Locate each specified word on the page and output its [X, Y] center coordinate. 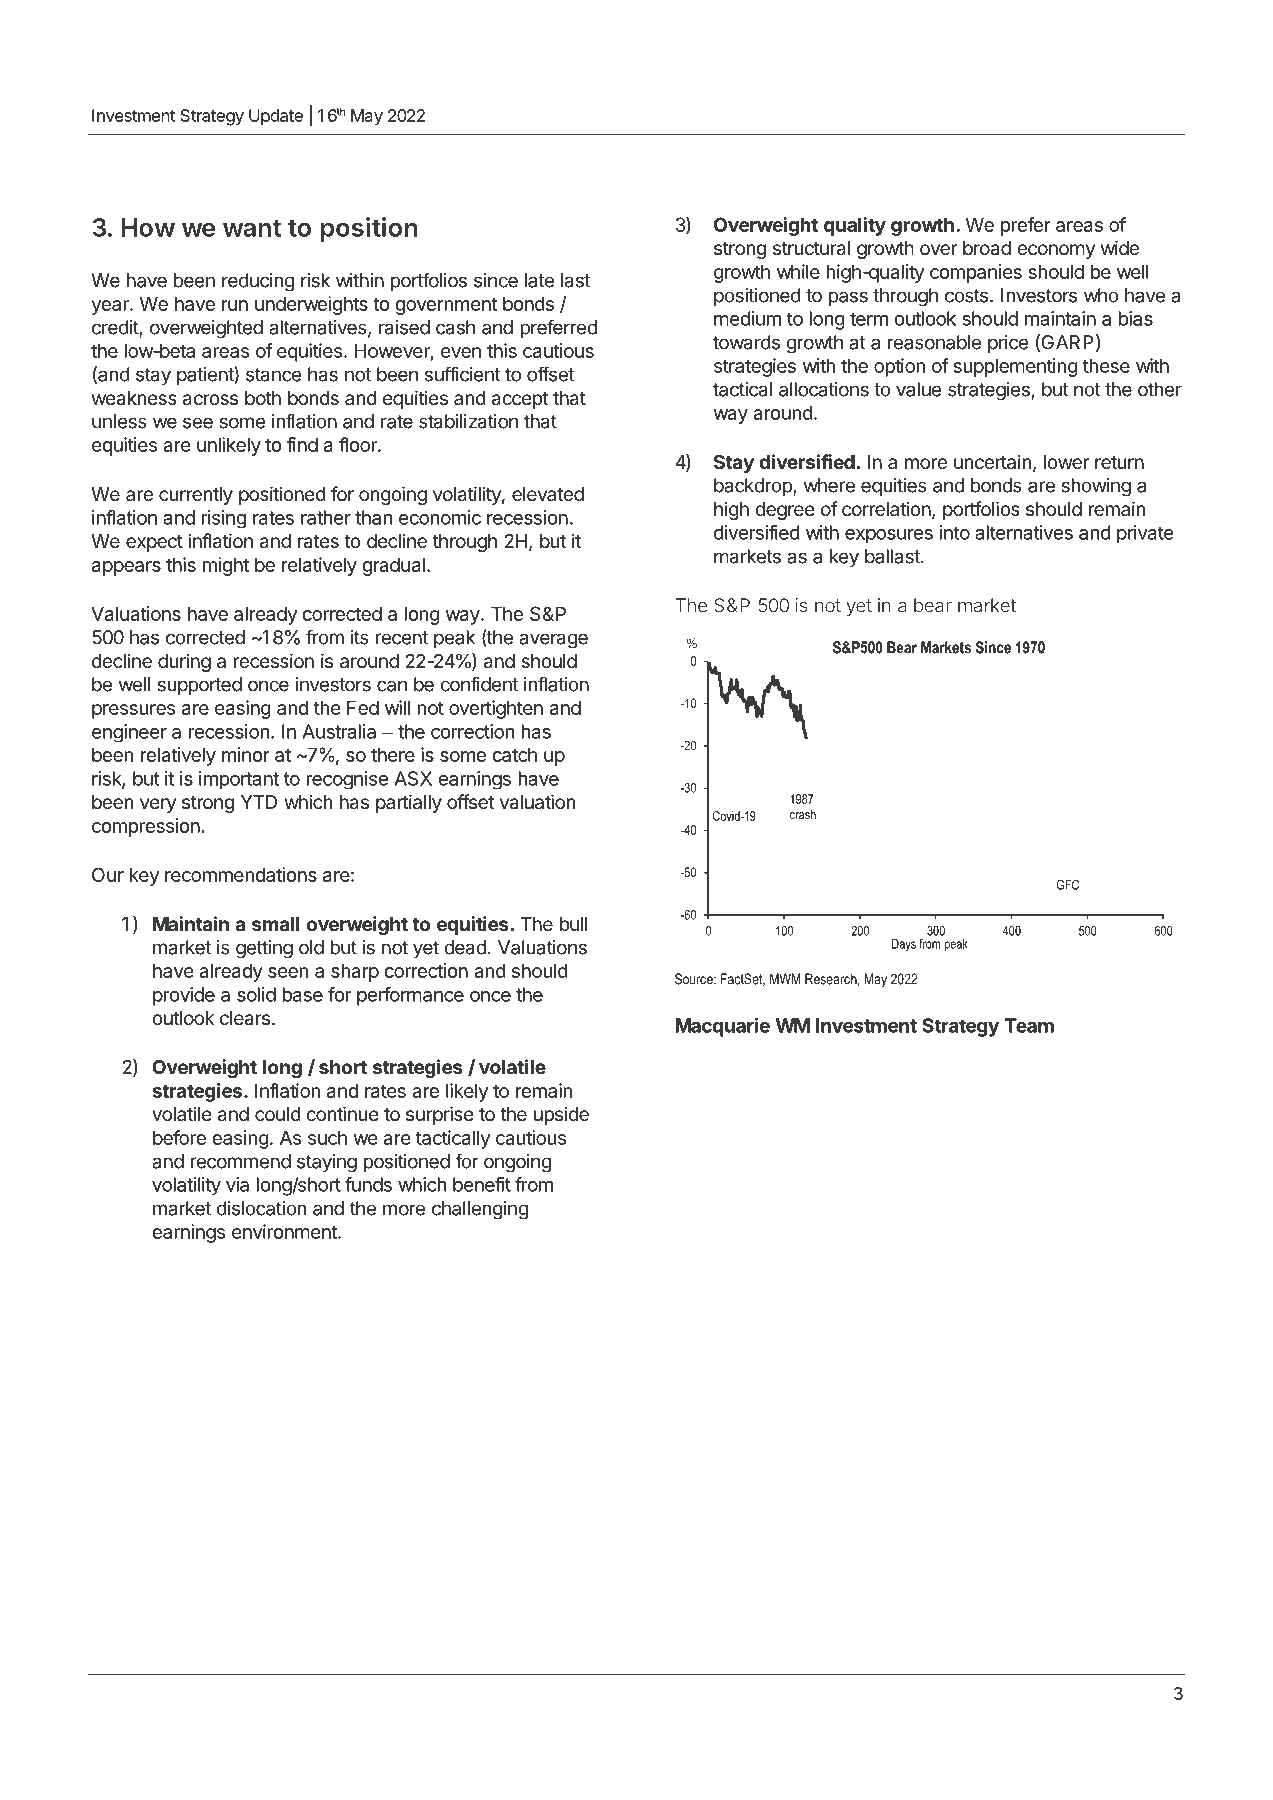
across [210, 400]
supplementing [1015, 367]
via [237, 1184]
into [955, 532]
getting [264, 949]
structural [811, 248]
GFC [1068, 885]
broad [987, 248]
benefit [482, 1184]
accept [520, 400]
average [553, 640]
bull [573, 924]
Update [276, 117]
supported [200, 686]
